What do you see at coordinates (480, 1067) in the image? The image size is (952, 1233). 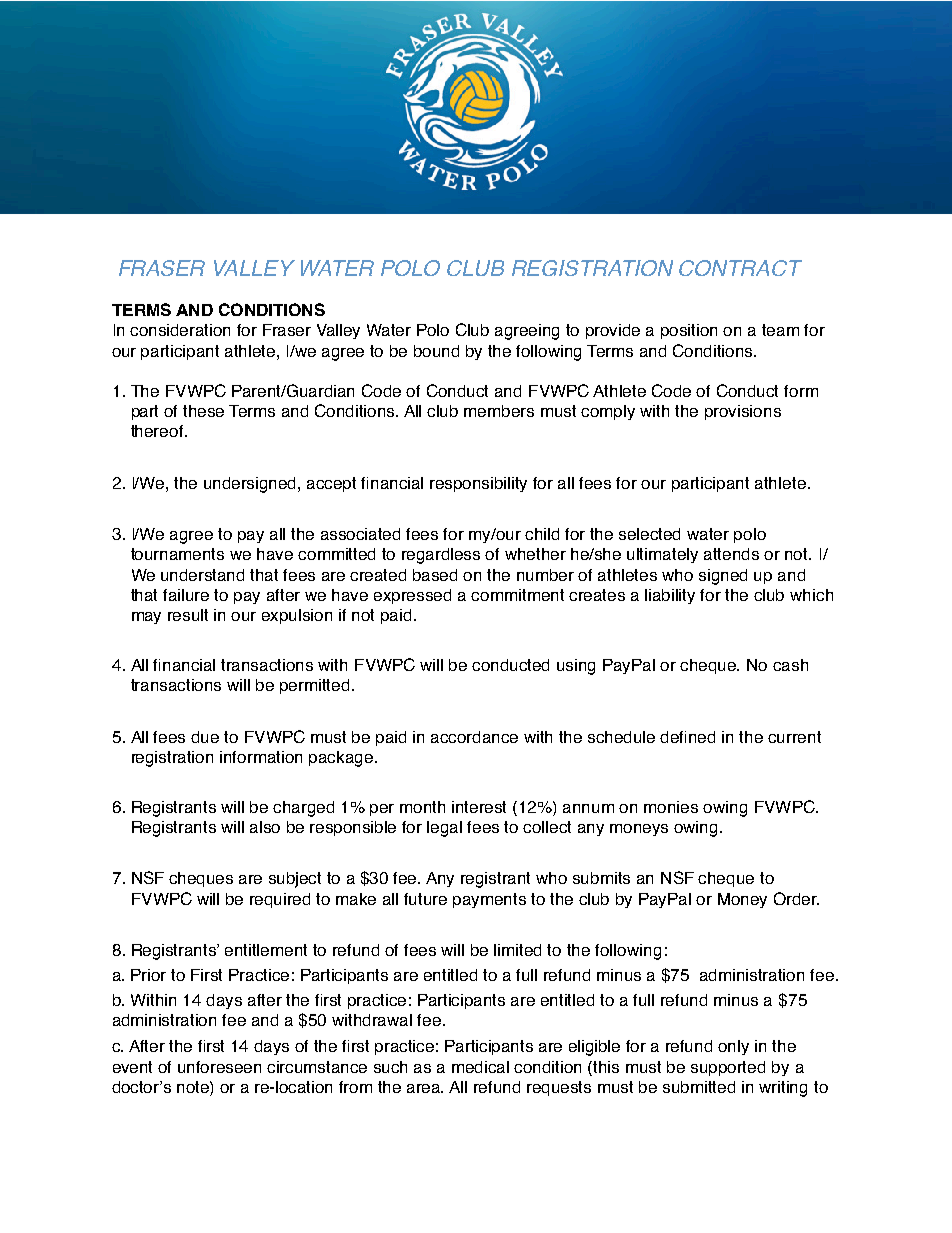 I see `medical` at bounding box center [480, 1067].
